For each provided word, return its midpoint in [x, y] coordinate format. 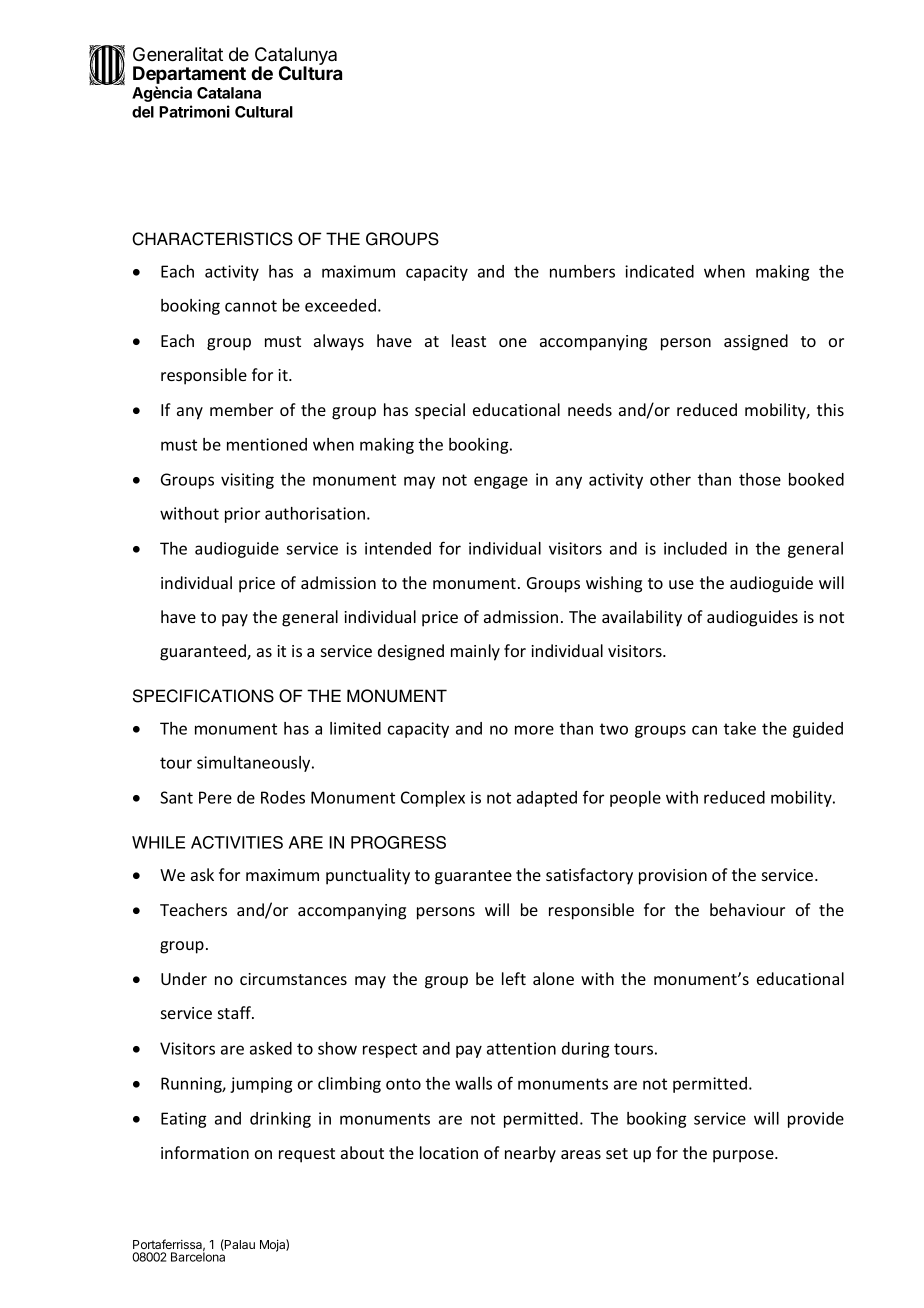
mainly [475, 652]
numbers [582, 271]
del [143, 112]
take [740, 728]
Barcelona [198, 1256]
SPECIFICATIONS [203, 696]
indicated [659, 271]
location [449, 1152]
